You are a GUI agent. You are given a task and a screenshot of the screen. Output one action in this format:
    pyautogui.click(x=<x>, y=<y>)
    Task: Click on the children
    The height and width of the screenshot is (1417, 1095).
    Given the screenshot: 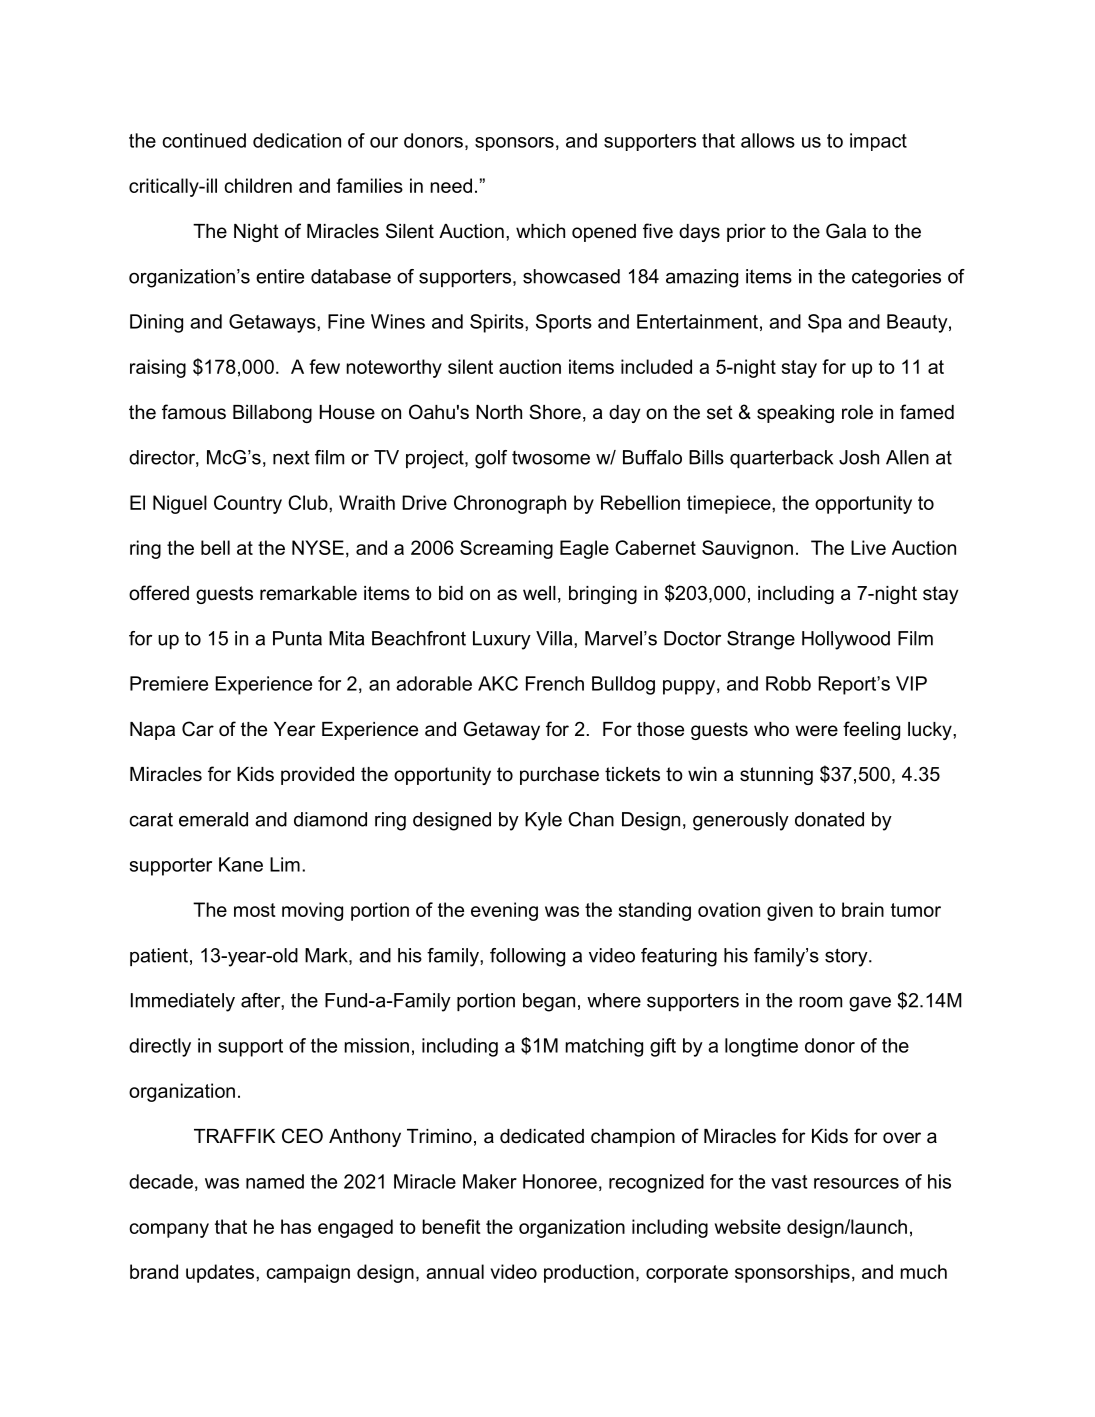 What is the action you would take?
    pyautogui.click(x=258, y=185)
